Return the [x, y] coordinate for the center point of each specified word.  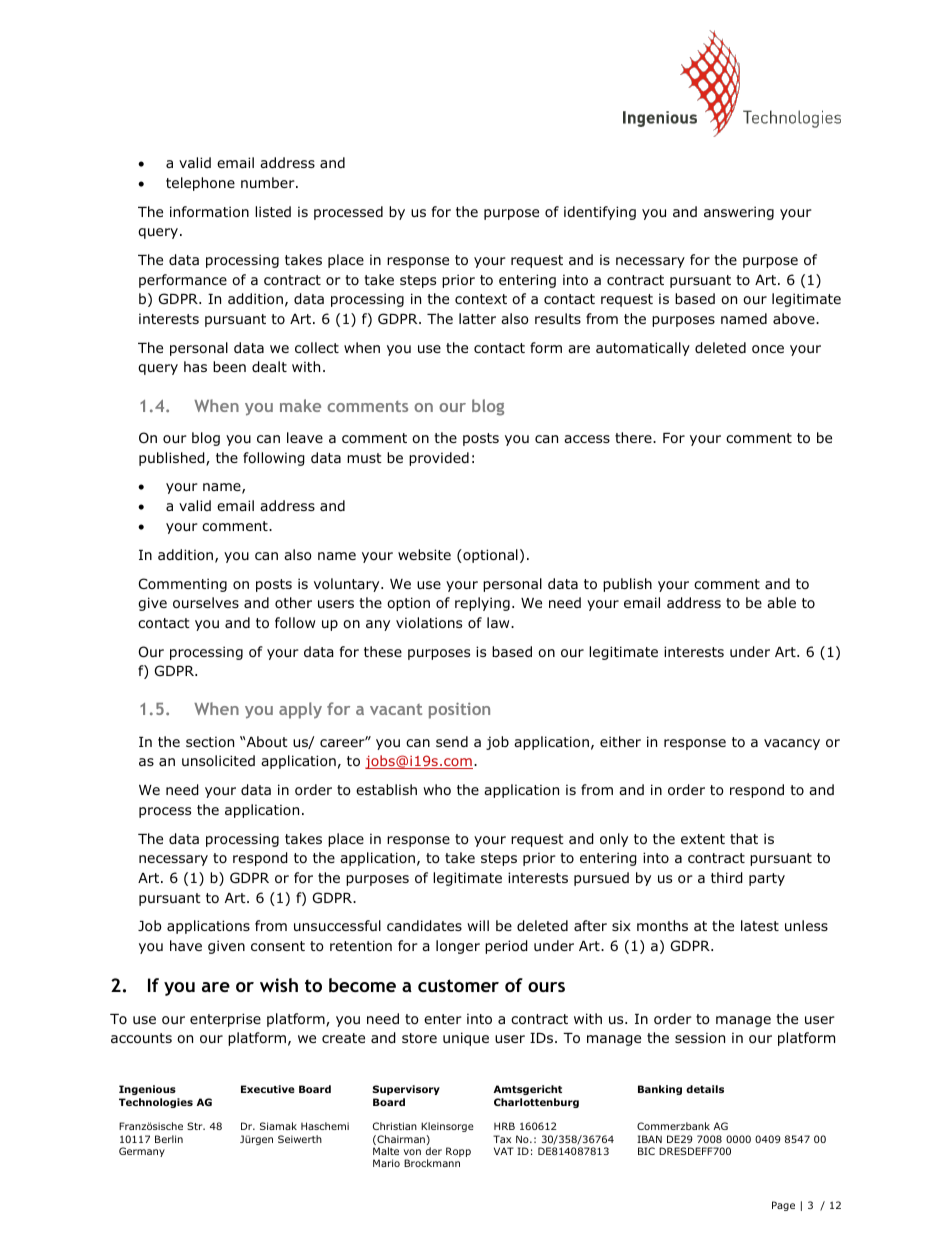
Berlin [169, 1139]
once [768, 349]
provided [439, 459]
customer [458, 985]
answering [739, 213]
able [781, 602]
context [481, 299]
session [700, 1037]
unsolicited [218, 760]
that [744, 838]
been [229, 366]
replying [482, 604]
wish [279, 985]
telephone [200, 184]
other [293, 602]
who [437, 790]
